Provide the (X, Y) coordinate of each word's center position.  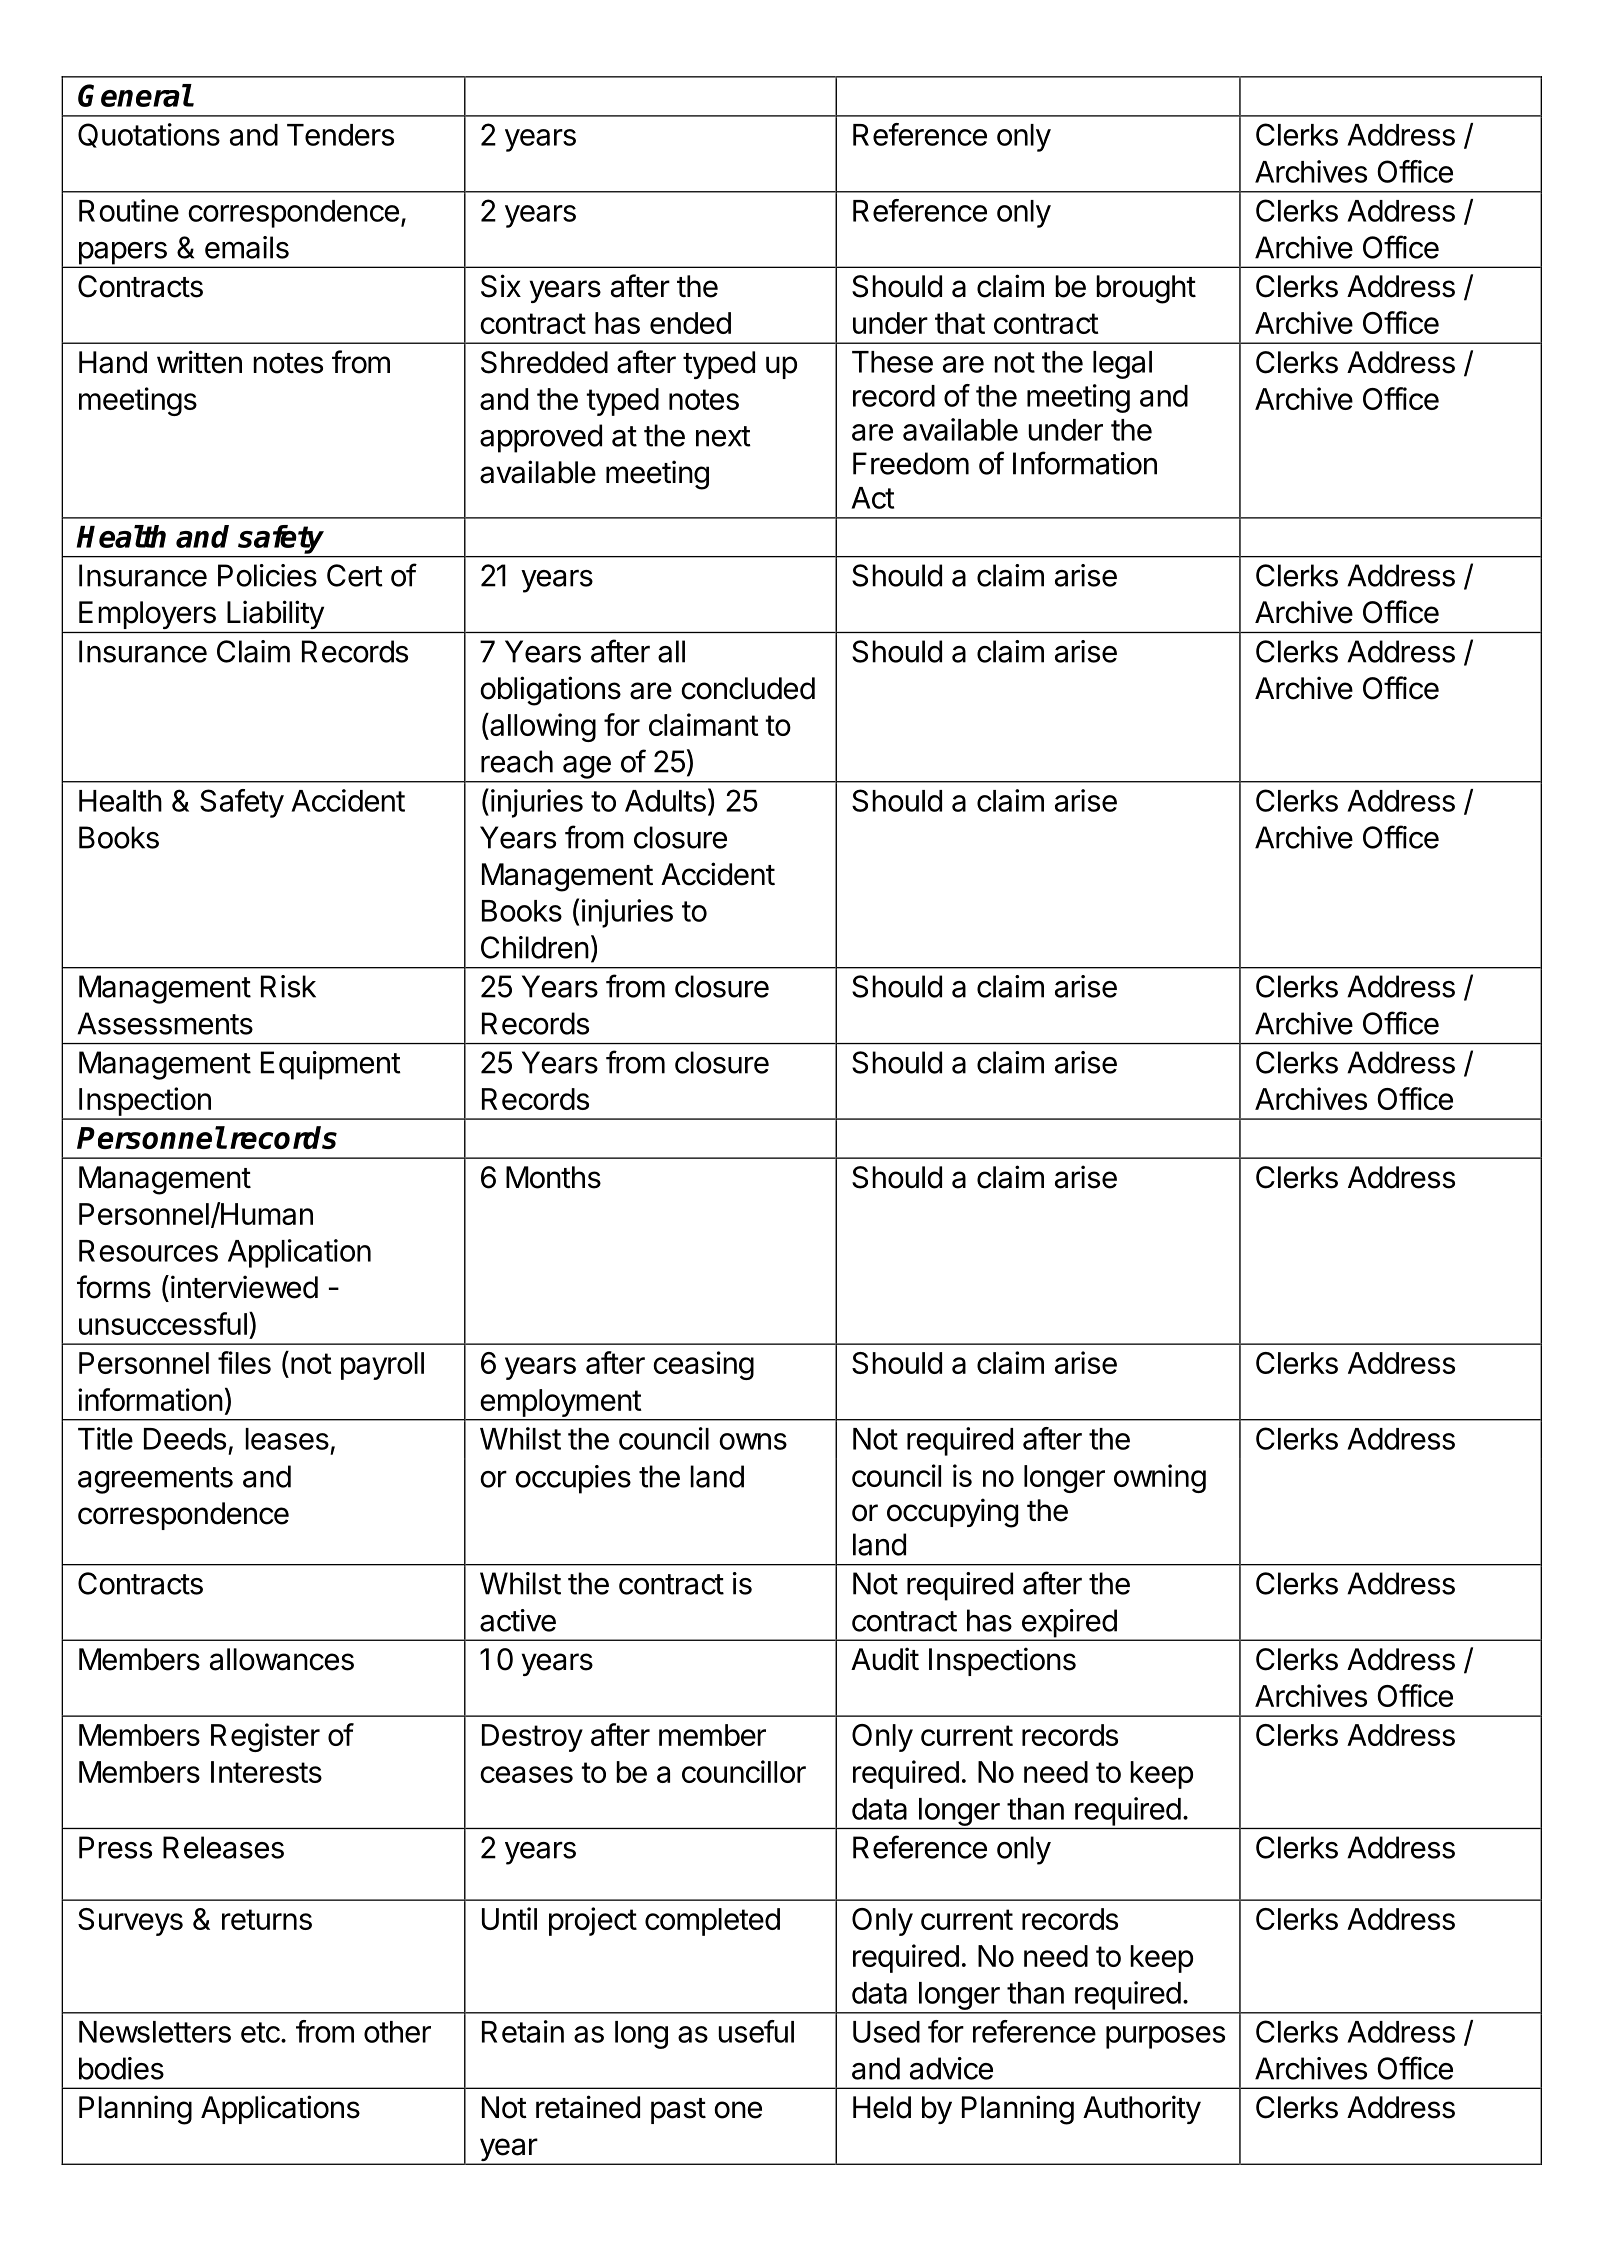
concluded (748, 688)
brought (1146, 289)
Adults (665, 801)
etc (261, 2032)
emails (247, 247)
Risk (288, 986)
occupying (952, 1513)
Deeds (185, 1439)
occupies (573, 1479)
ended (690, 323)
